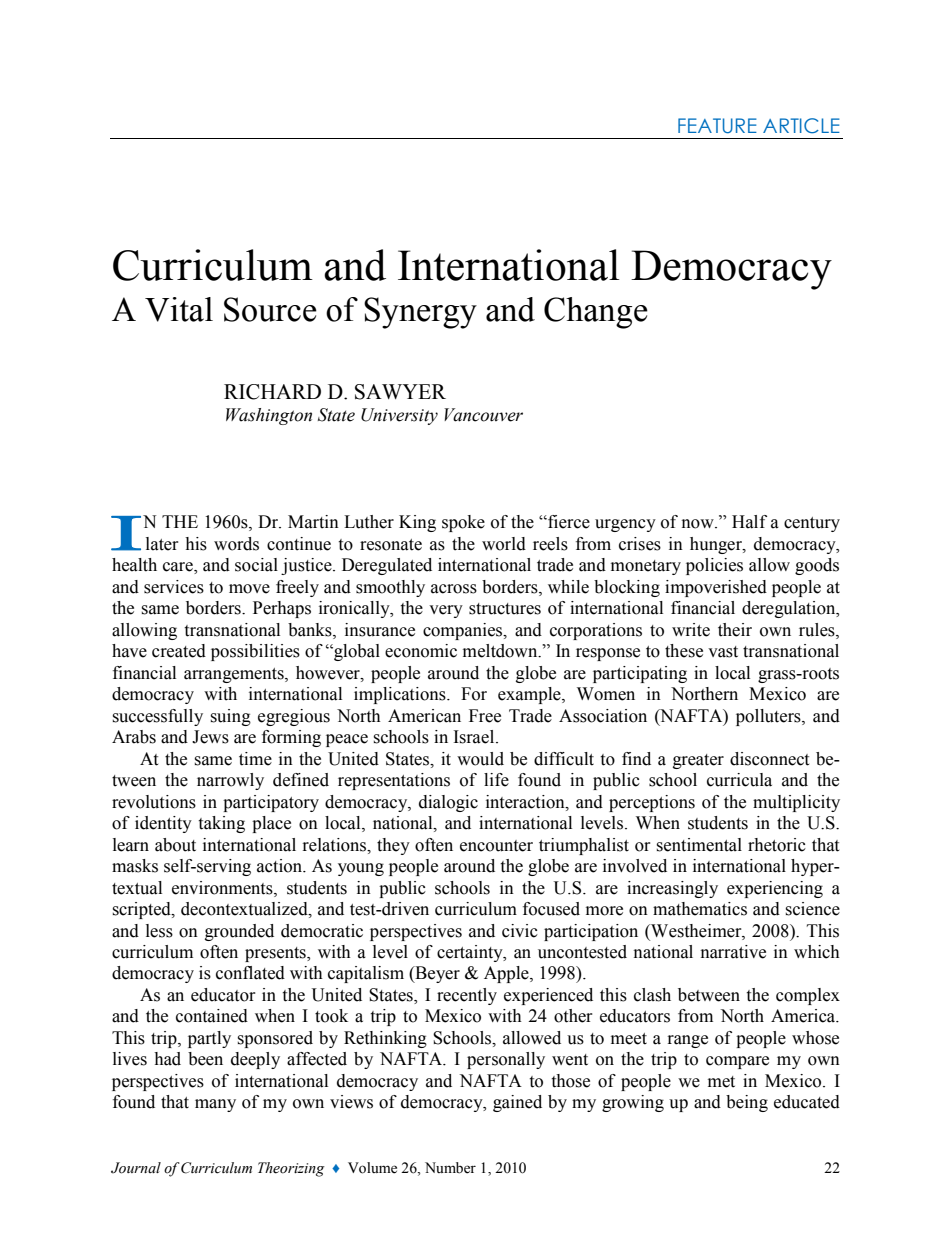  What do you see at coordinates (450, 1168) in the document?
I see `Number` at bounding box center [450, 1168].
